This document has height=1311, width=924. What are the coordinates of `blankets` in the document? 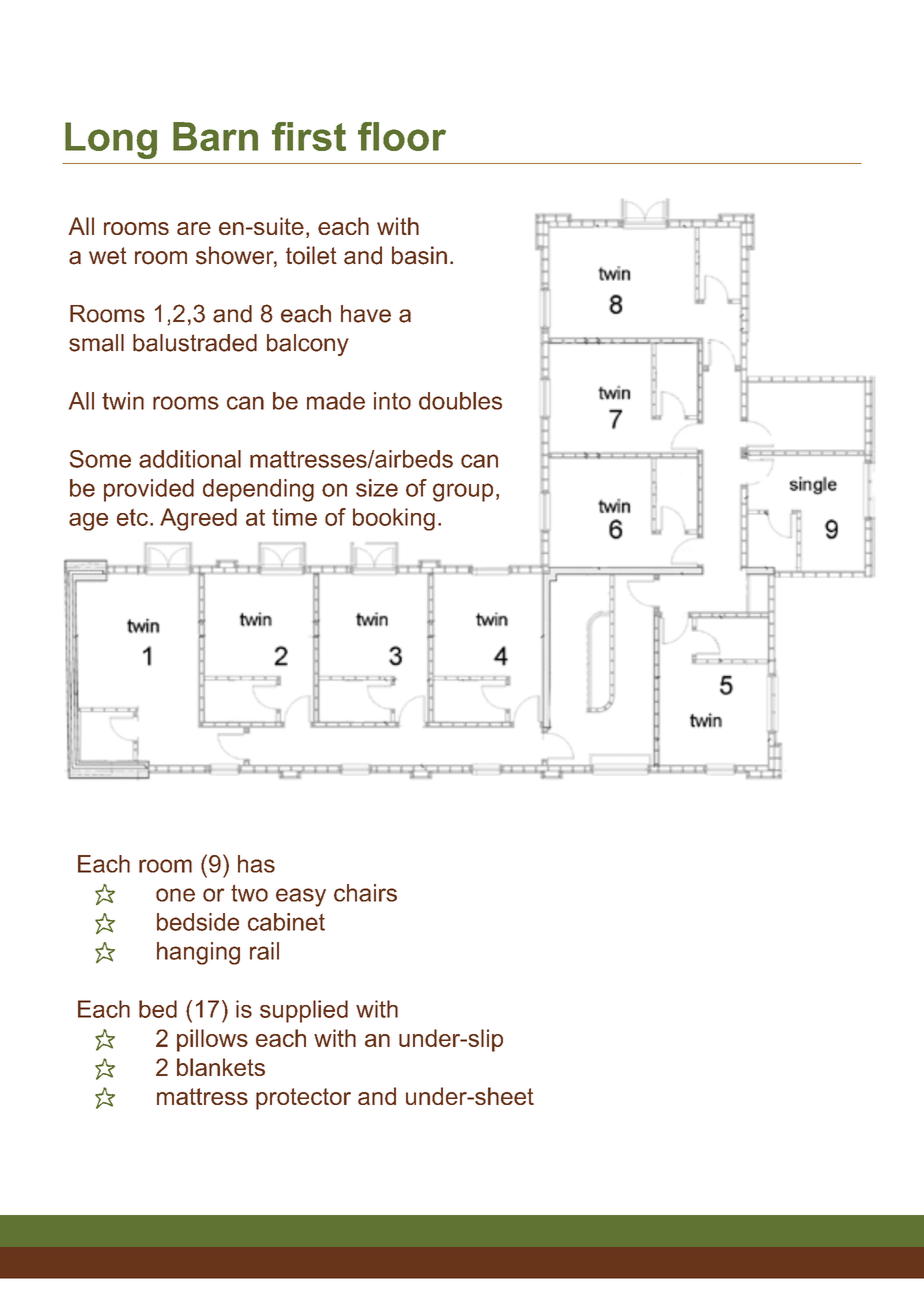 It's located at (221, 1067).
